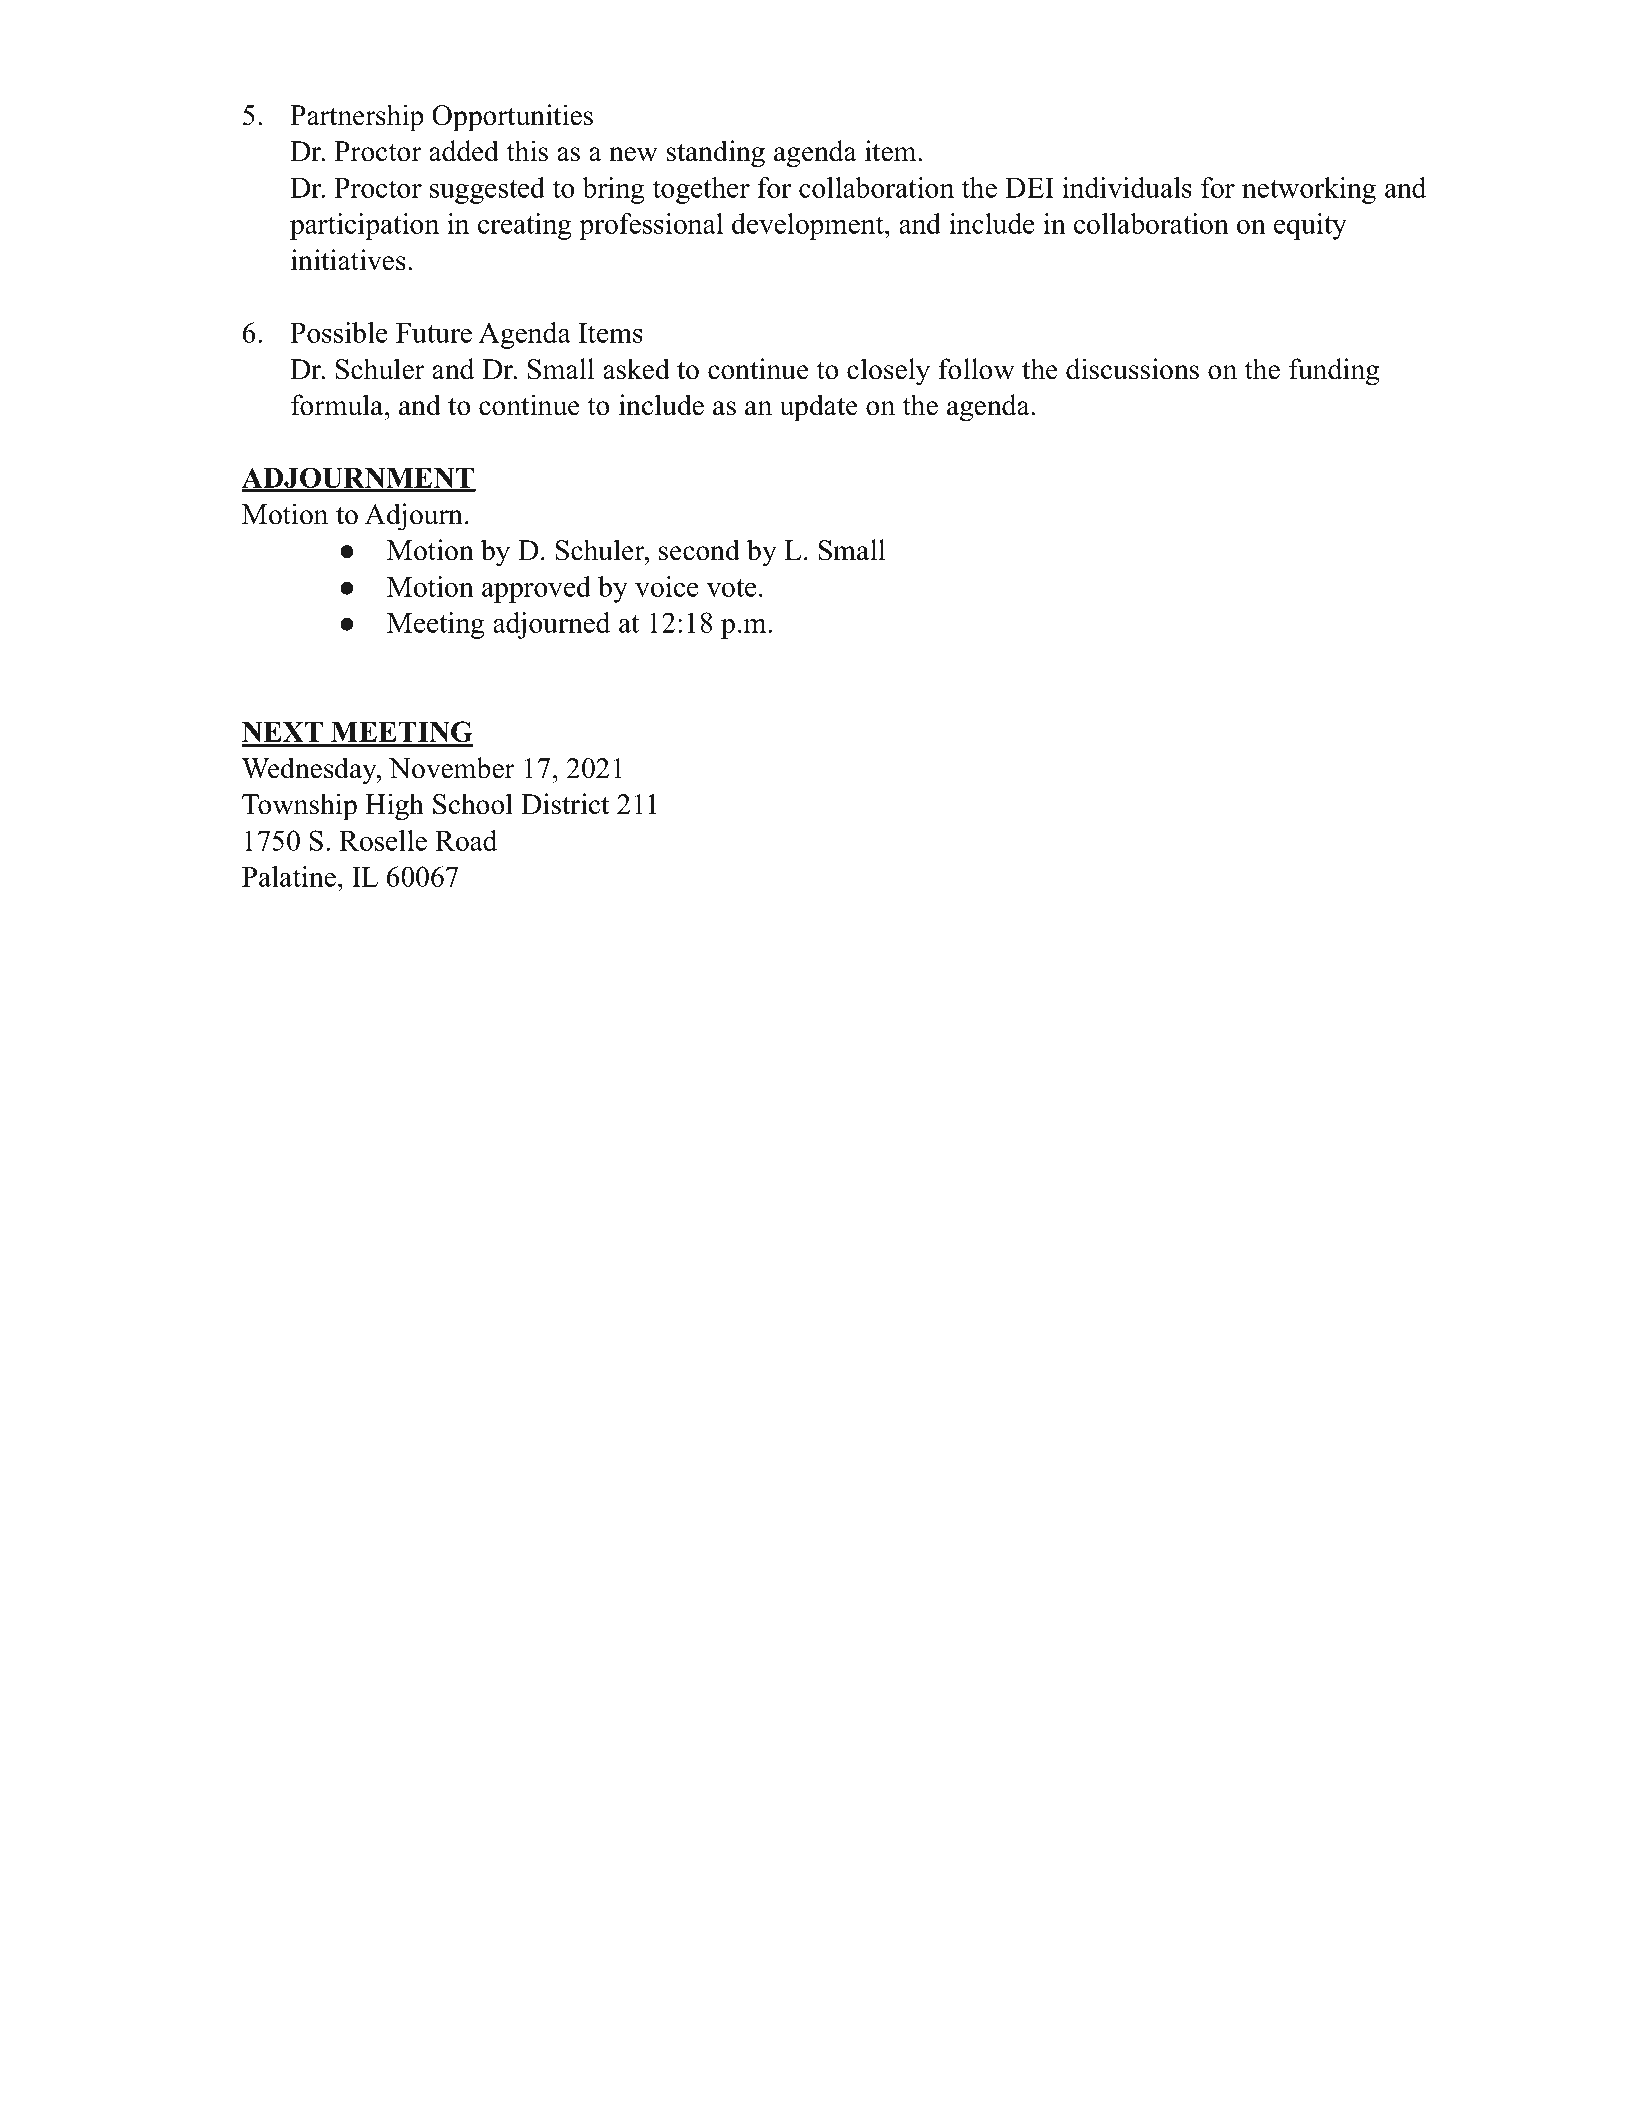  I want to click on initiatives, so click(348, 260).
